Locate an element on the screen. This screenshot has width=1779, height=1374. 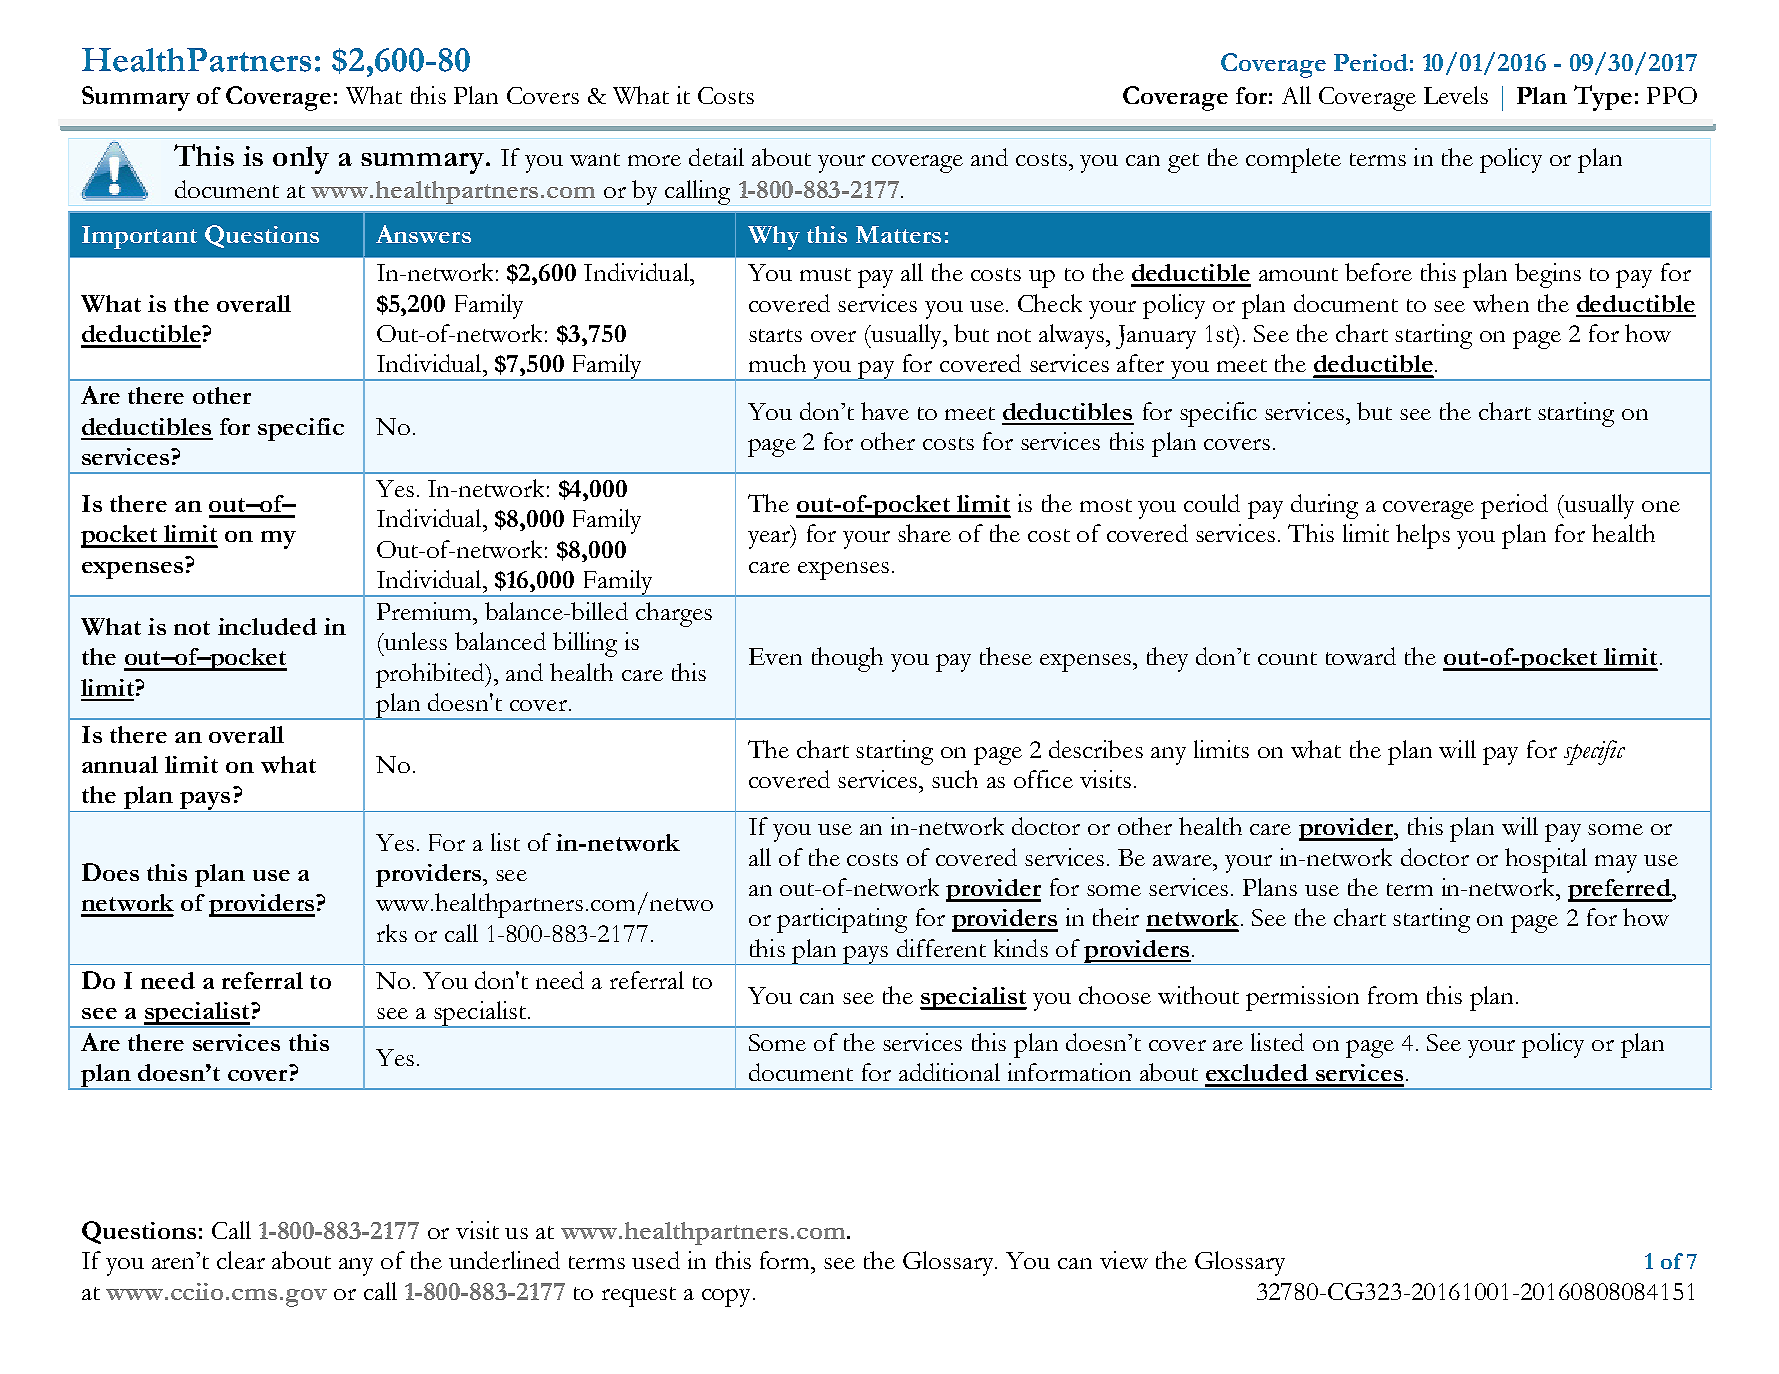
only is located at coordinates (301, 160).
